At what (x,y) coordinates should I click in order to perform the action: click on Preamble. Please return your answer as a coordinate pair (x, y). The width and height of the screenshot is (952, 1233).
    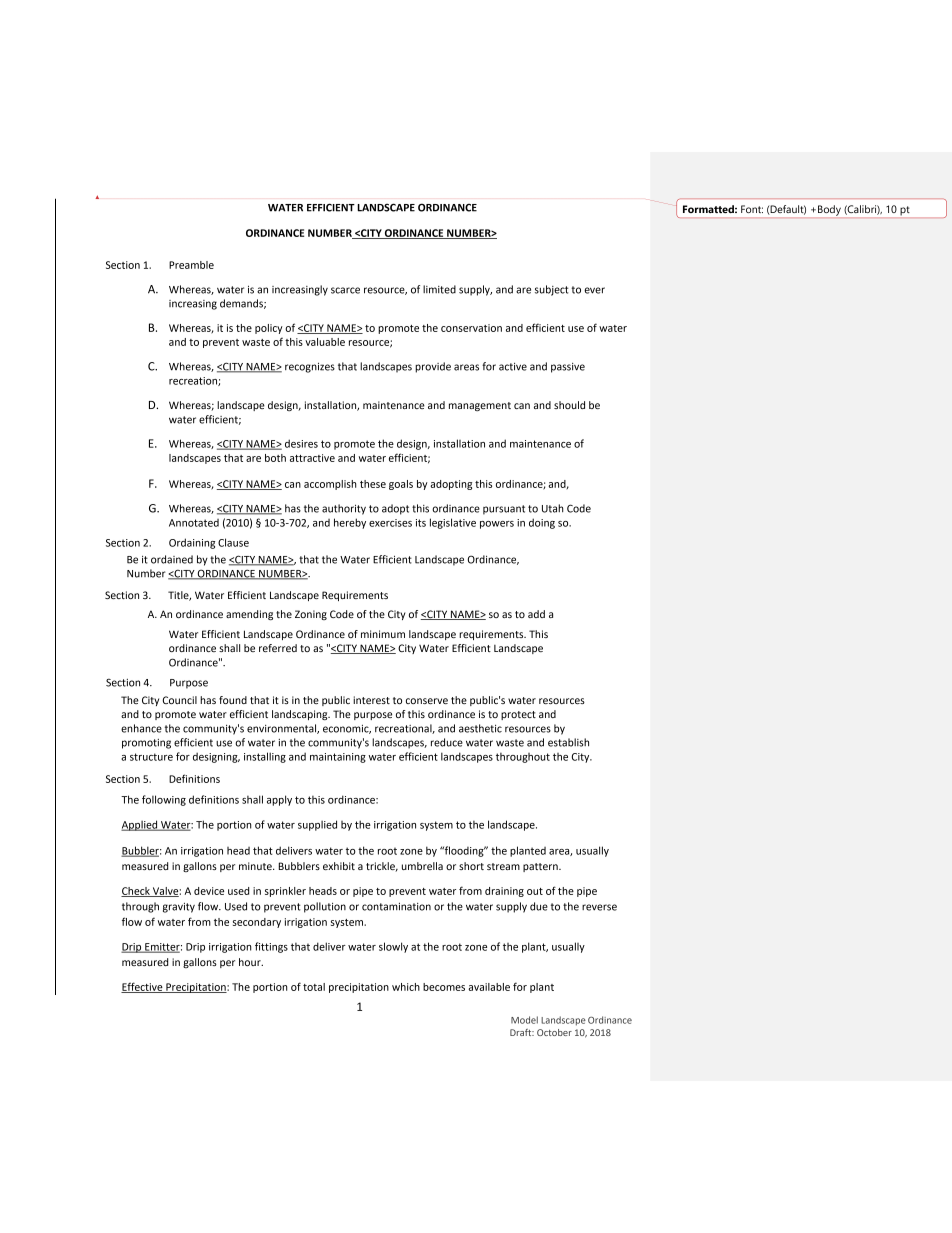
    Looking at the image, I should click on (191, 265).
